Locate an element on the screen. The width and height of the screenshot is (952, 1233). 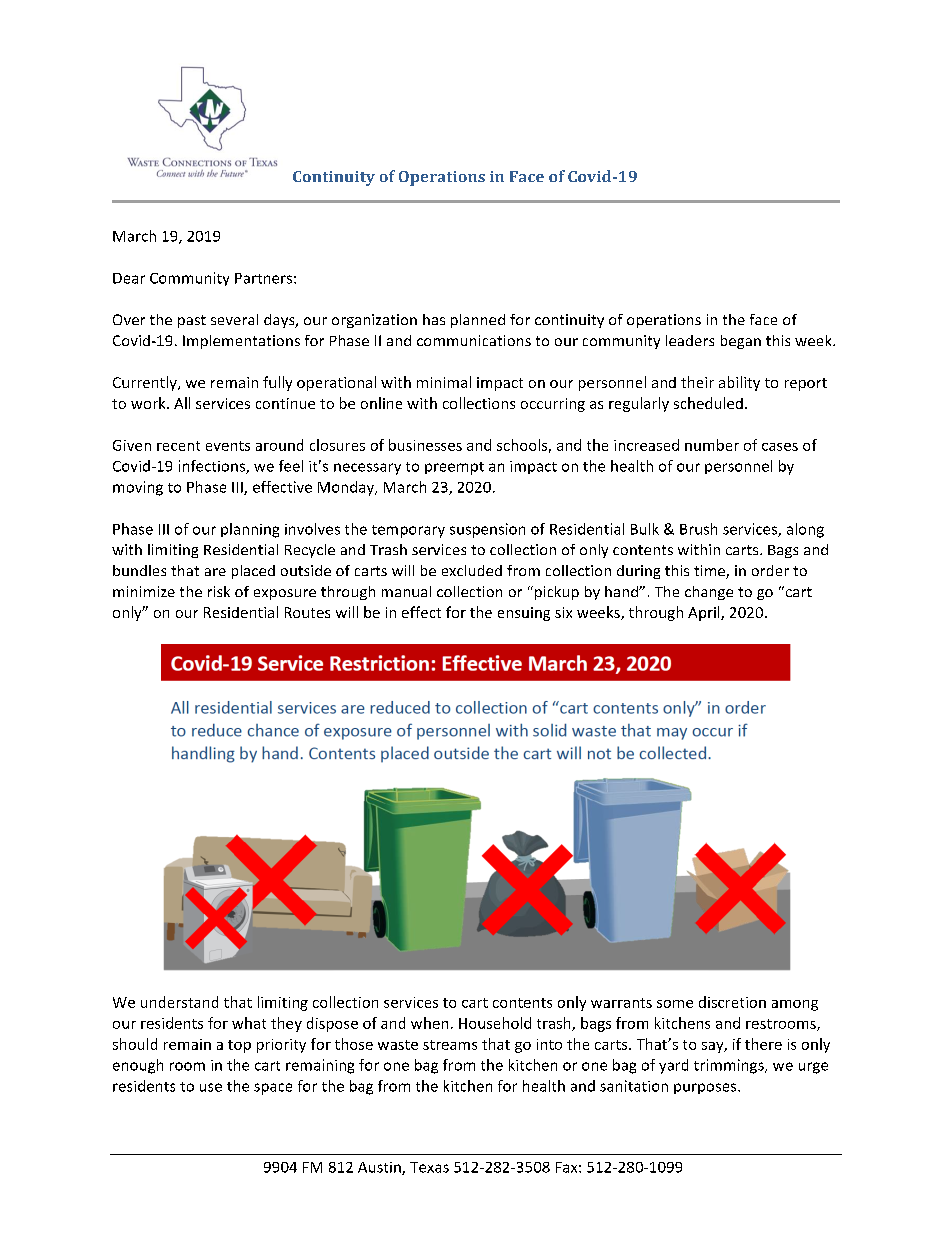
purposes is located at coordinates (706, 1088).
